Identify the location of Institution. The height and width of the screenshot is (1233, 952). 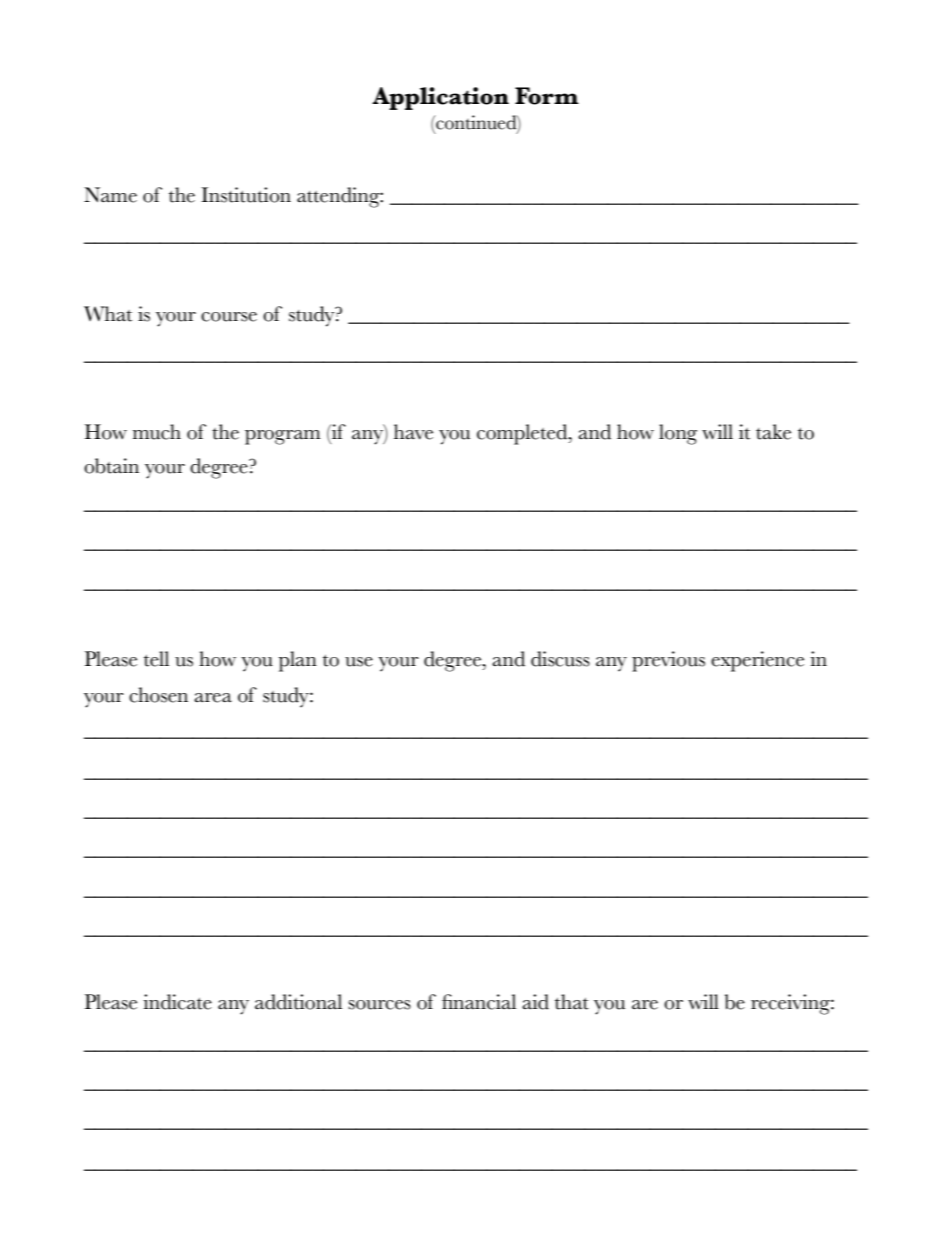
(246, 195).
